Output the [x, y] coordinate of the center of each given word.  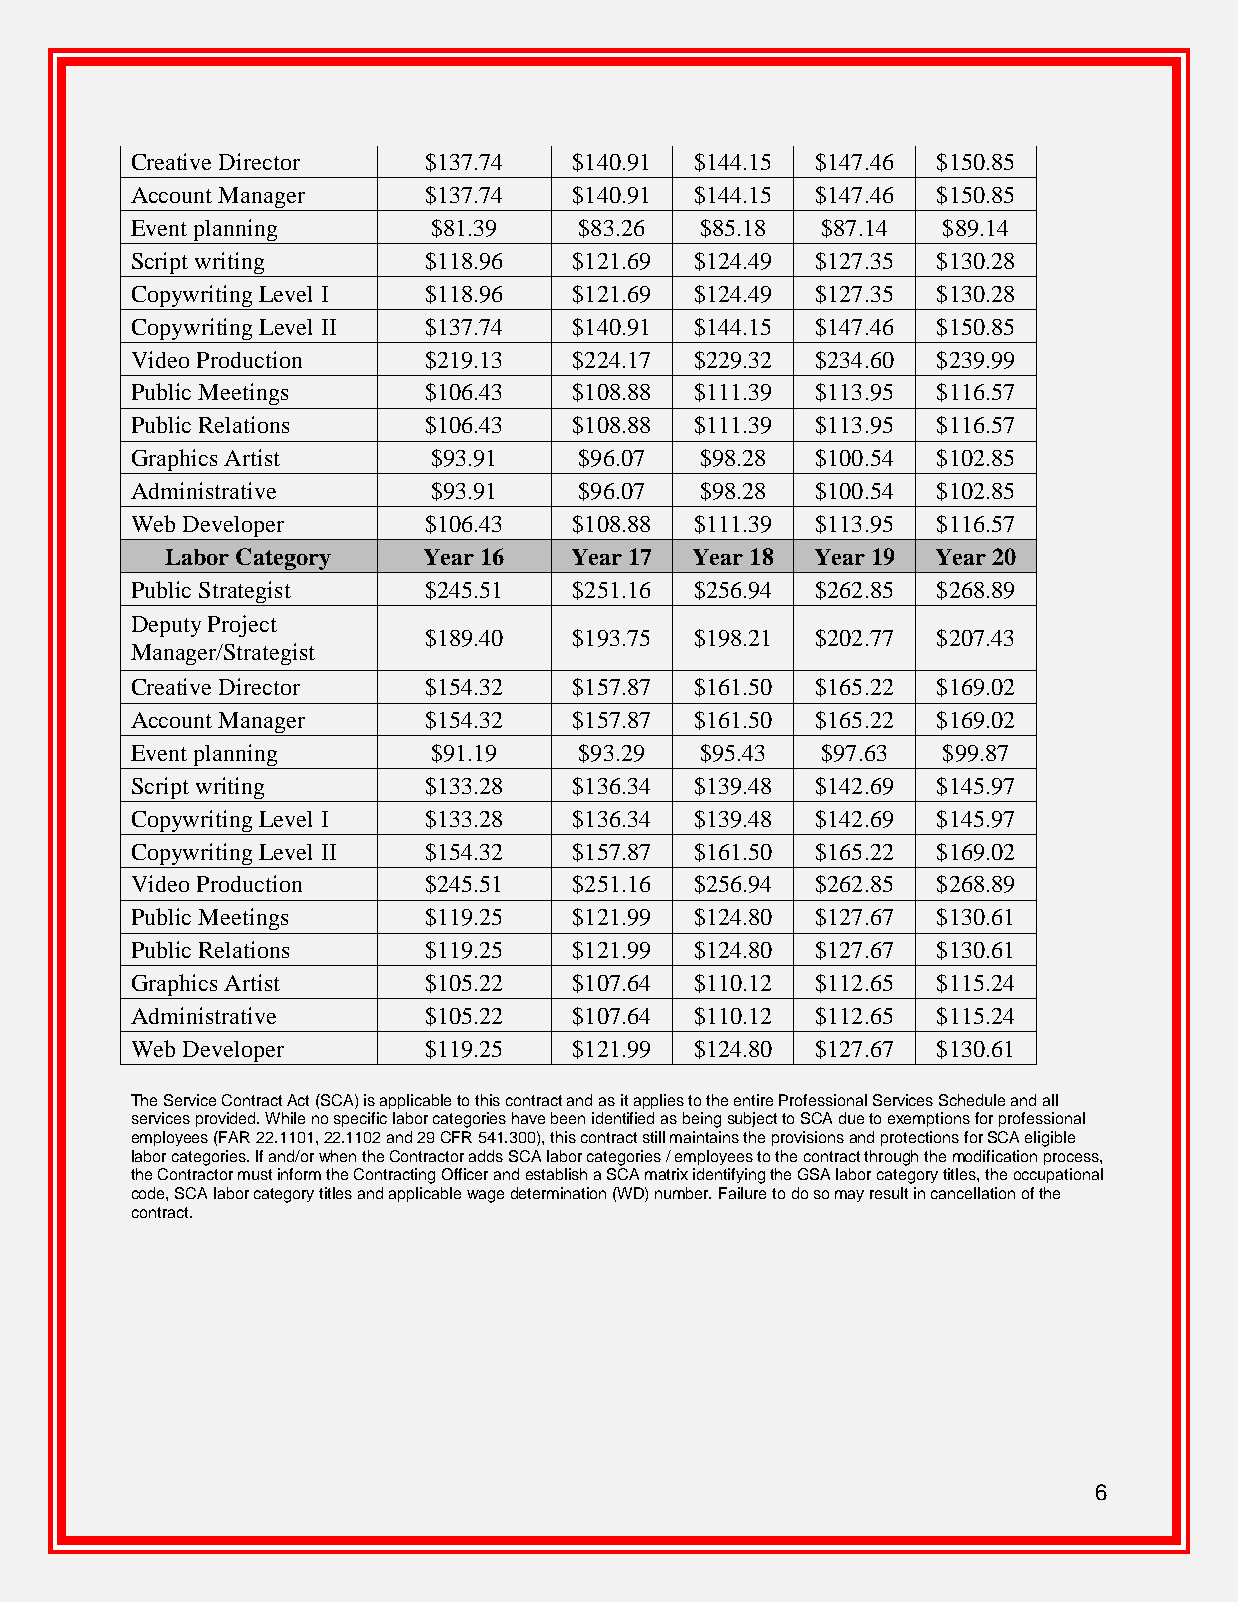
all [1050, 1100]
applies [659, 1101]
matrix [666, 1174]
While [285, 1118]
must [255, 1174]
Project [242, 626]
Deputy [166, 626]
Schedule [972, 1100]
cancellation [973, 1193]
